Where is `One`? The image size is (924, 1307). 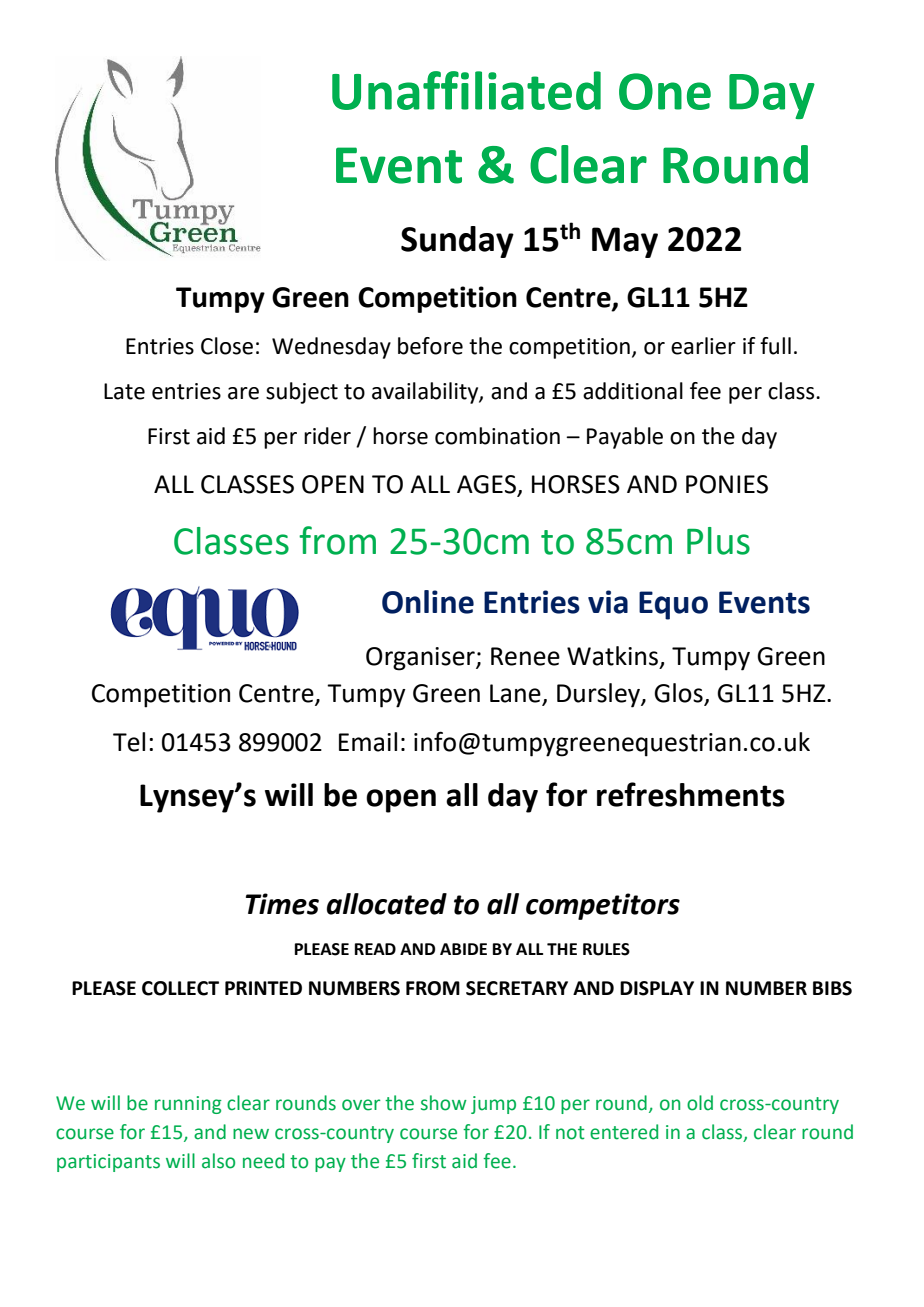
One is located at coordinates (665, 91).
